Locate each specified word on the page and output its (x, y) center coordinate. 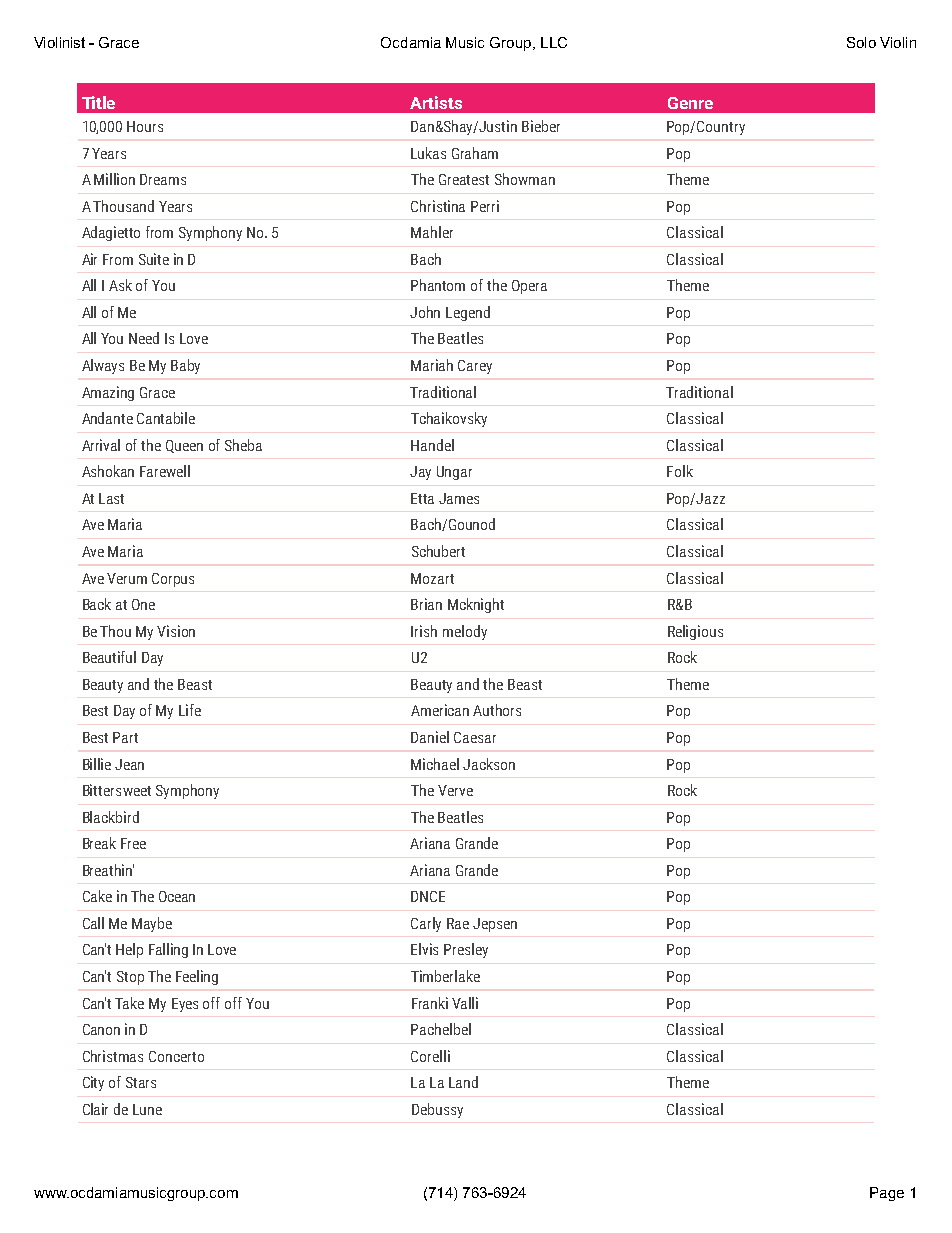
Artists (436, 102)
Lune (147, 1109)
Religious (695, 632)
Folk (680, 471)
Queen (184, 446)
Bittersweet (117, 790)
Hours (145, 126)
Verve (455, 790)
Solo (861, 42)
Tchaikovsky (449, 419)
